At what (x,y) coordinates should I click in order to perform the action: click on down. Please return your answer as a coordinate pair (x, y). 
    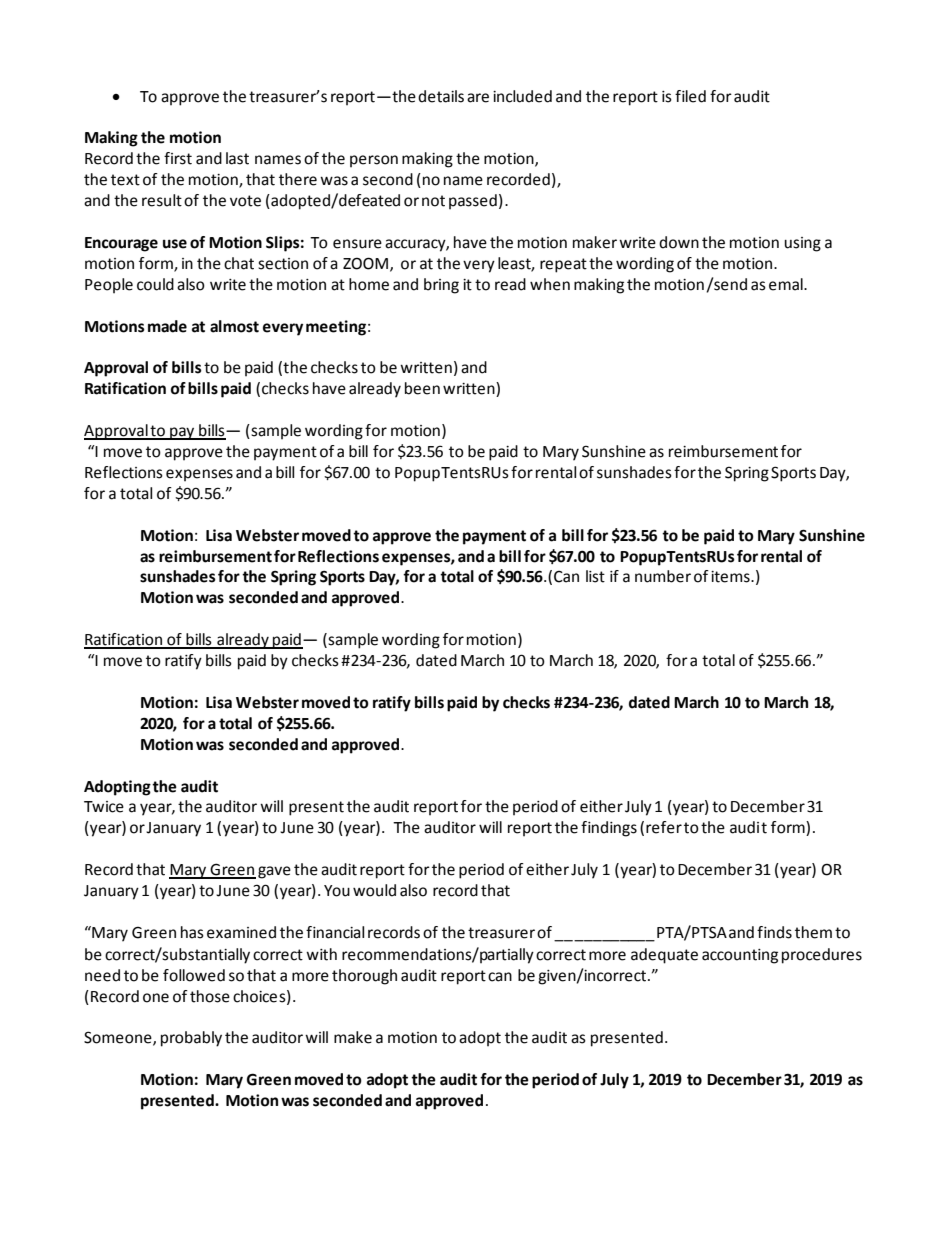
    Looking at the image, I should click on (679, 242).
